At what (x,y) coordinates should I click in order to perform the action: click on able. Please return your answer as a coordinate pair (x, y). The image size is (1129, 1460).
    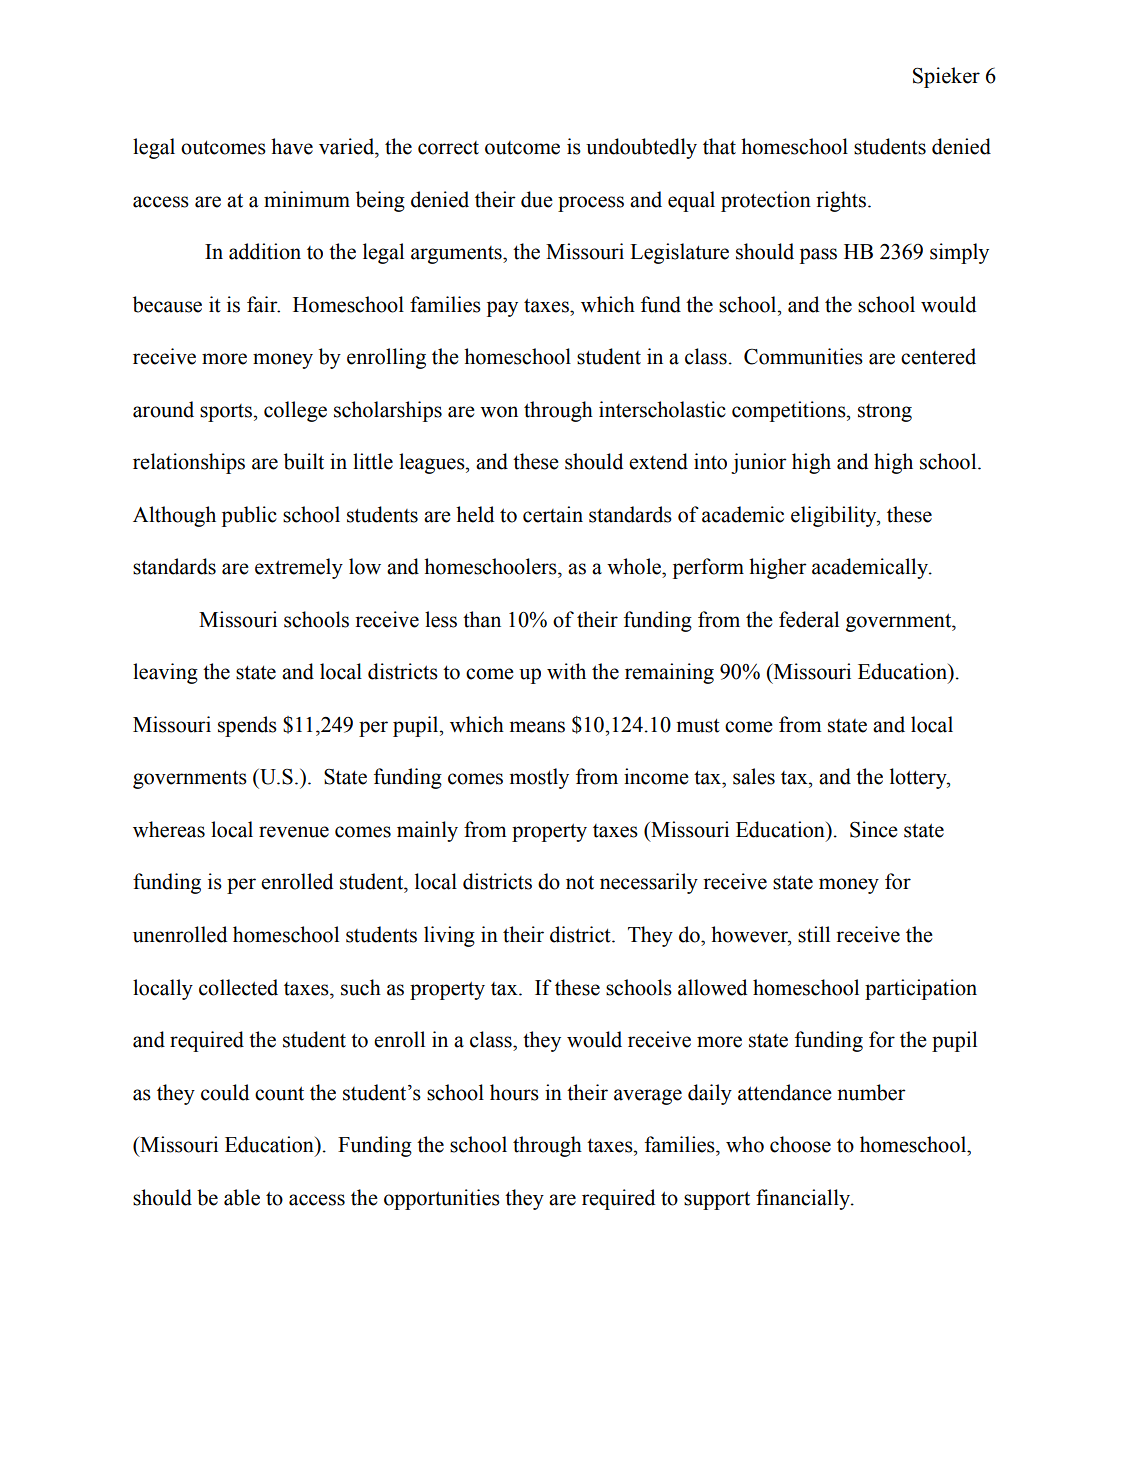
    Looking at the image, I should click on (242, 1197).
